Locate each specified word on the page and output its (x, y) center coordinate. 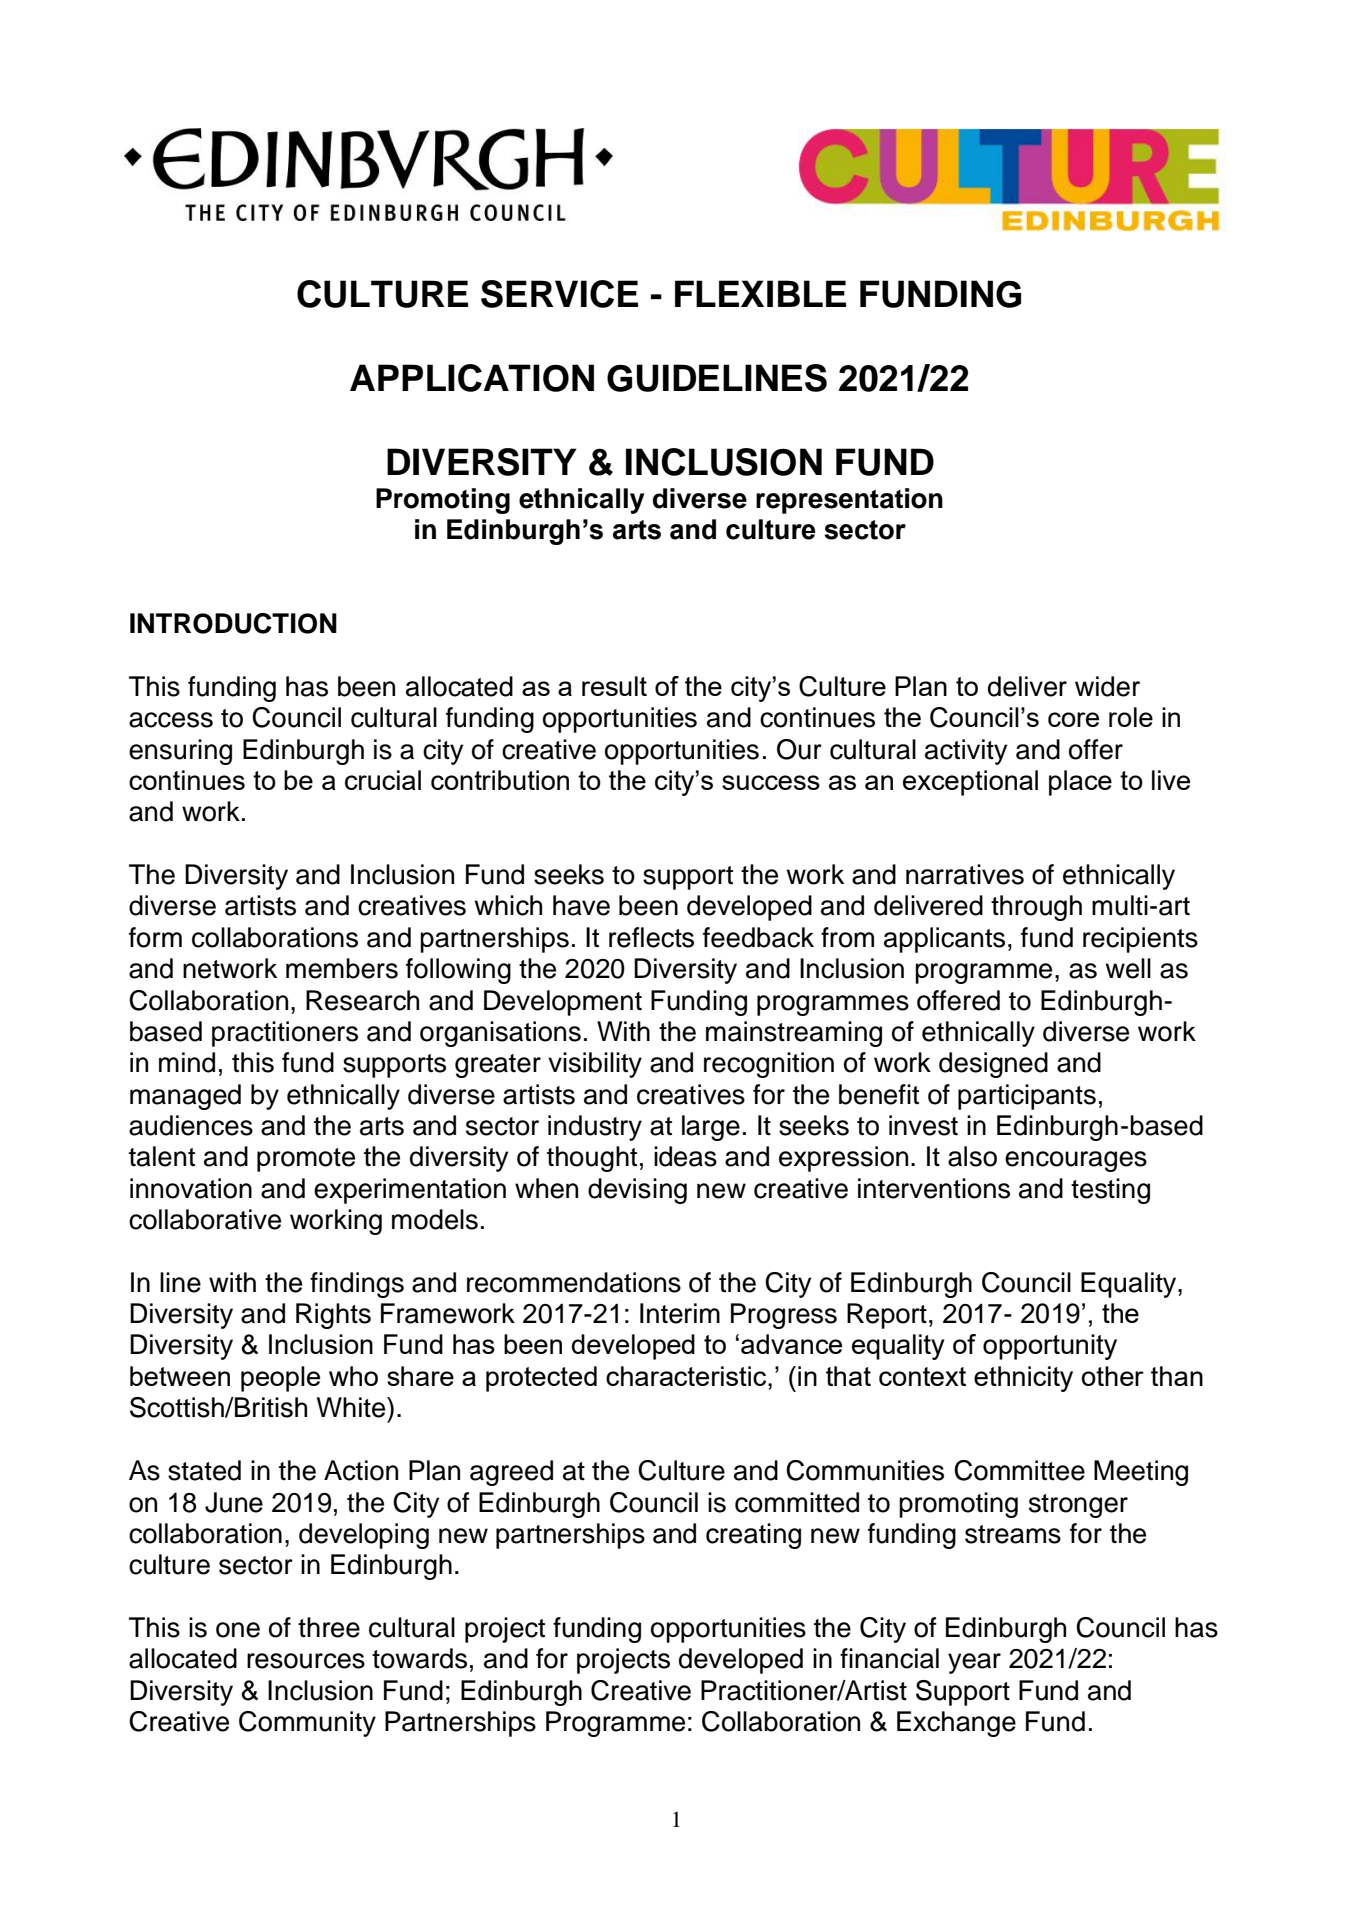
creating (753, 1536)
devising (637, 1191)
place (1080, 783)
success (771, 782)
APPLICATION (472, 378)
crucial (383, 780)
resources (306, 1661)
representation (849, 501)
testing (1110, 1191)
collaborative (205, 1219)
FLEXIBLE (760, 293)
